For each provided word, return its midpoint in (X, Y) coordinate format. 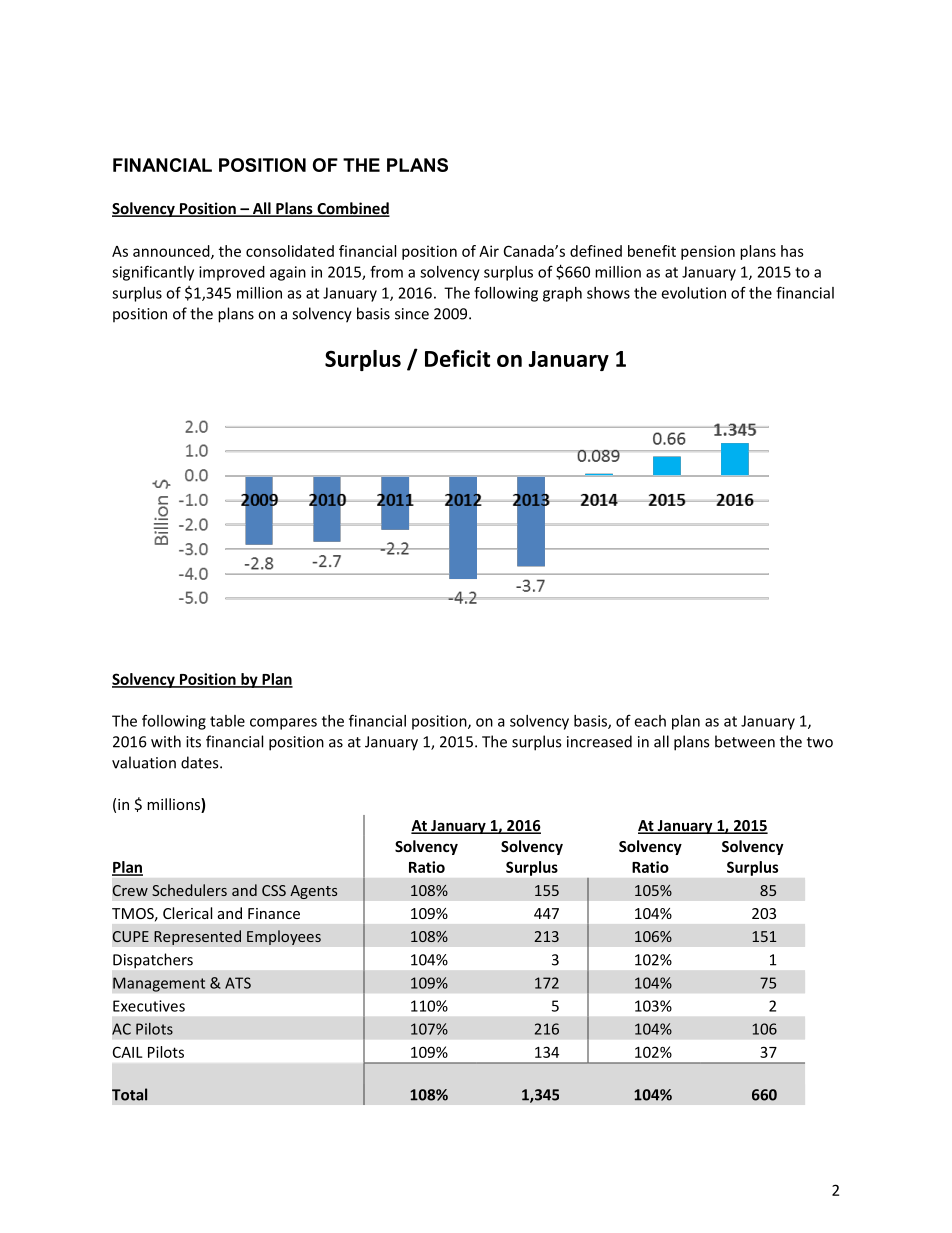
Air (489, 251)
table (227, 721)
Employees (284, 937)
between (745, 741)
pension (708, 252)
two (820, 742)
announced (172, 252)
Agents (314, 892)
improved (232, 273)
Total (129, 1094)
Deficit (457, 358)
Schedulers (189, 890)
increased (599, 741)
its (193, 742)
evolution (693, 293)
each (650, 721)
